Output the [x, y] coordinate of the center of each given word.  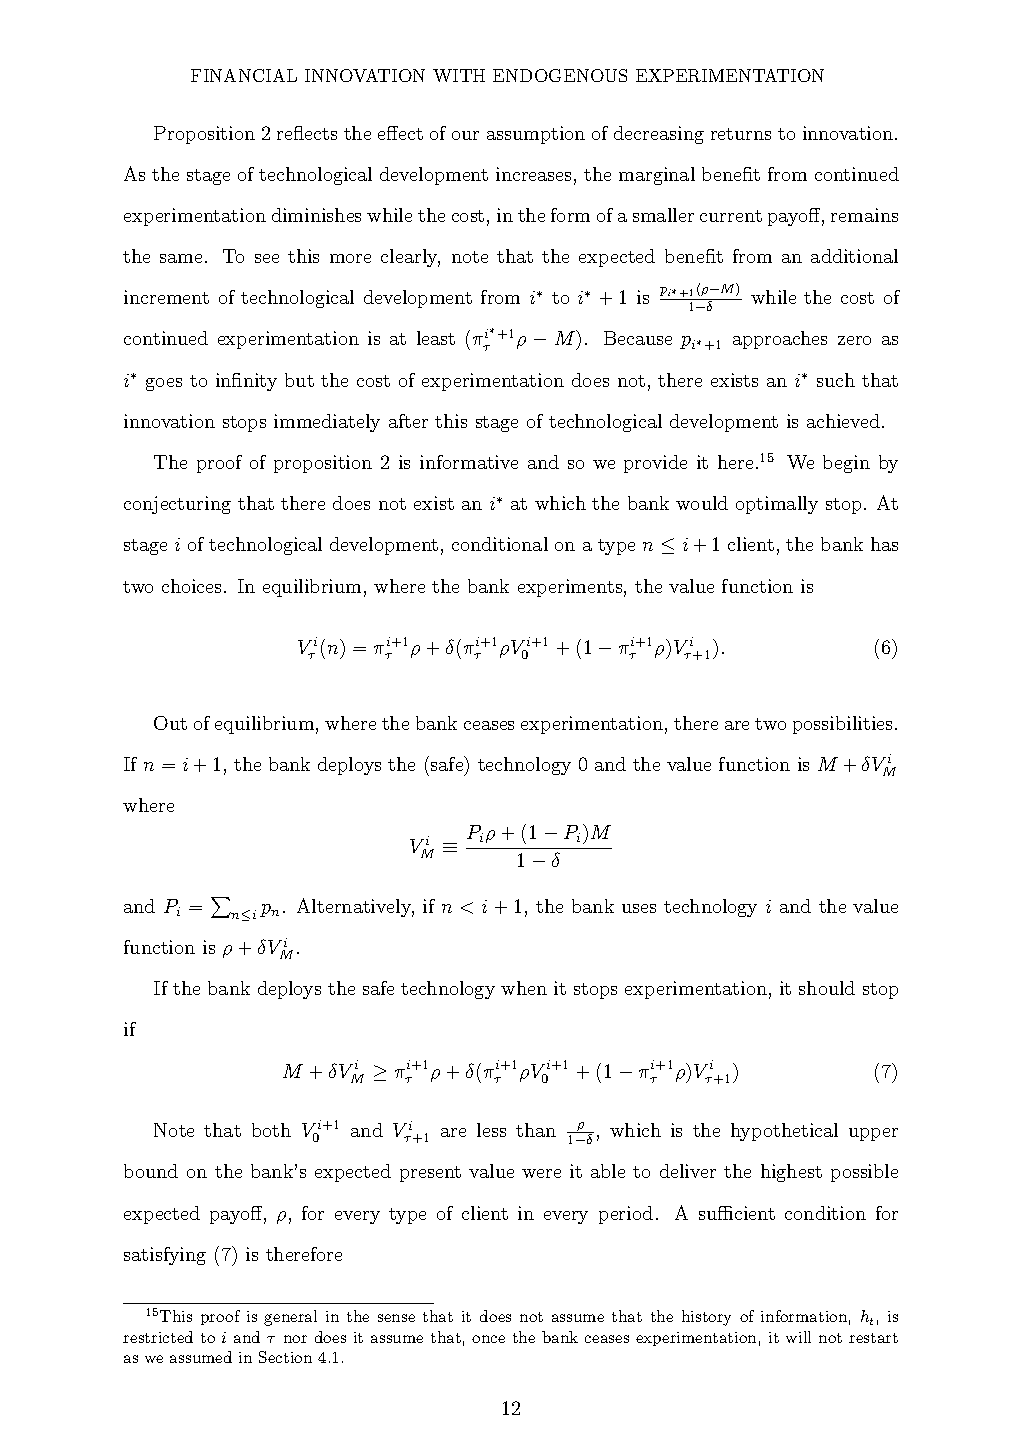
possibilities [842, 725]
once [488, 1339]
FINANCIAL [244, 75]
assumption [536, 135]
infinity [246, 382]
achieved [843, 421]
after [408, 421]
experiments [570, 588]
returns [741, 134]
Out [170, 723]
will [798, 1337]
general [290, 1318]
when [524, 988]
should [827, 988]
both [271, 1130]
